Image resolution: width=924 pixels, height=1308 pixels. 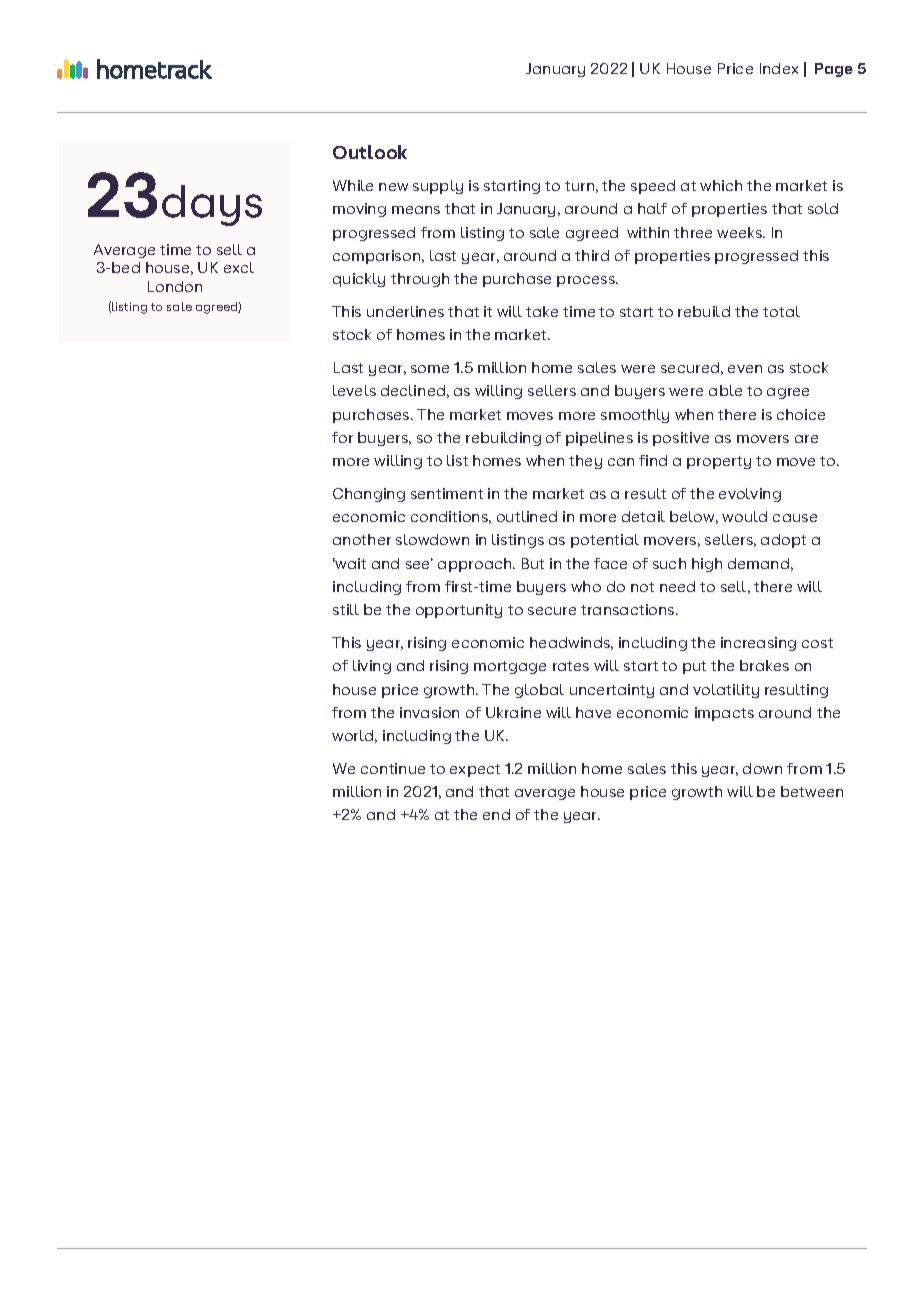 What do you see at coordinates (346, 609) in the image?
I see `still` at bounding box center [346, 609].
